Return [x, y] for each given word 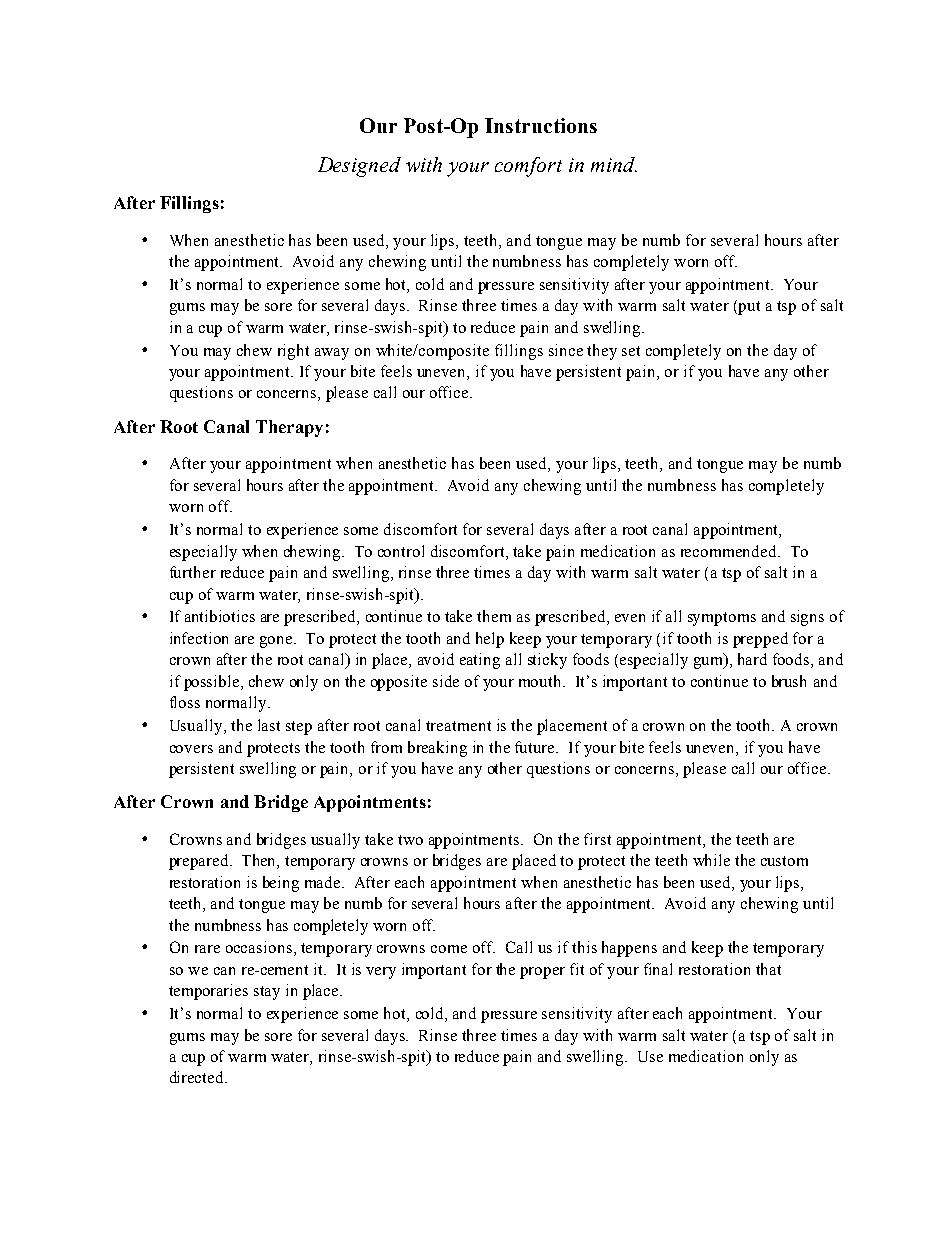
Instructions [541, 125]
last [269, 725]
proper [542, 973]
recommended [730, 551]
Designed [359, 167]
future [536, 747]
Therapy [289, 428]
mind [614, 164]
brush [789, 681]
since [566, 350]
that [768, 969]
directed [198, 1077]
